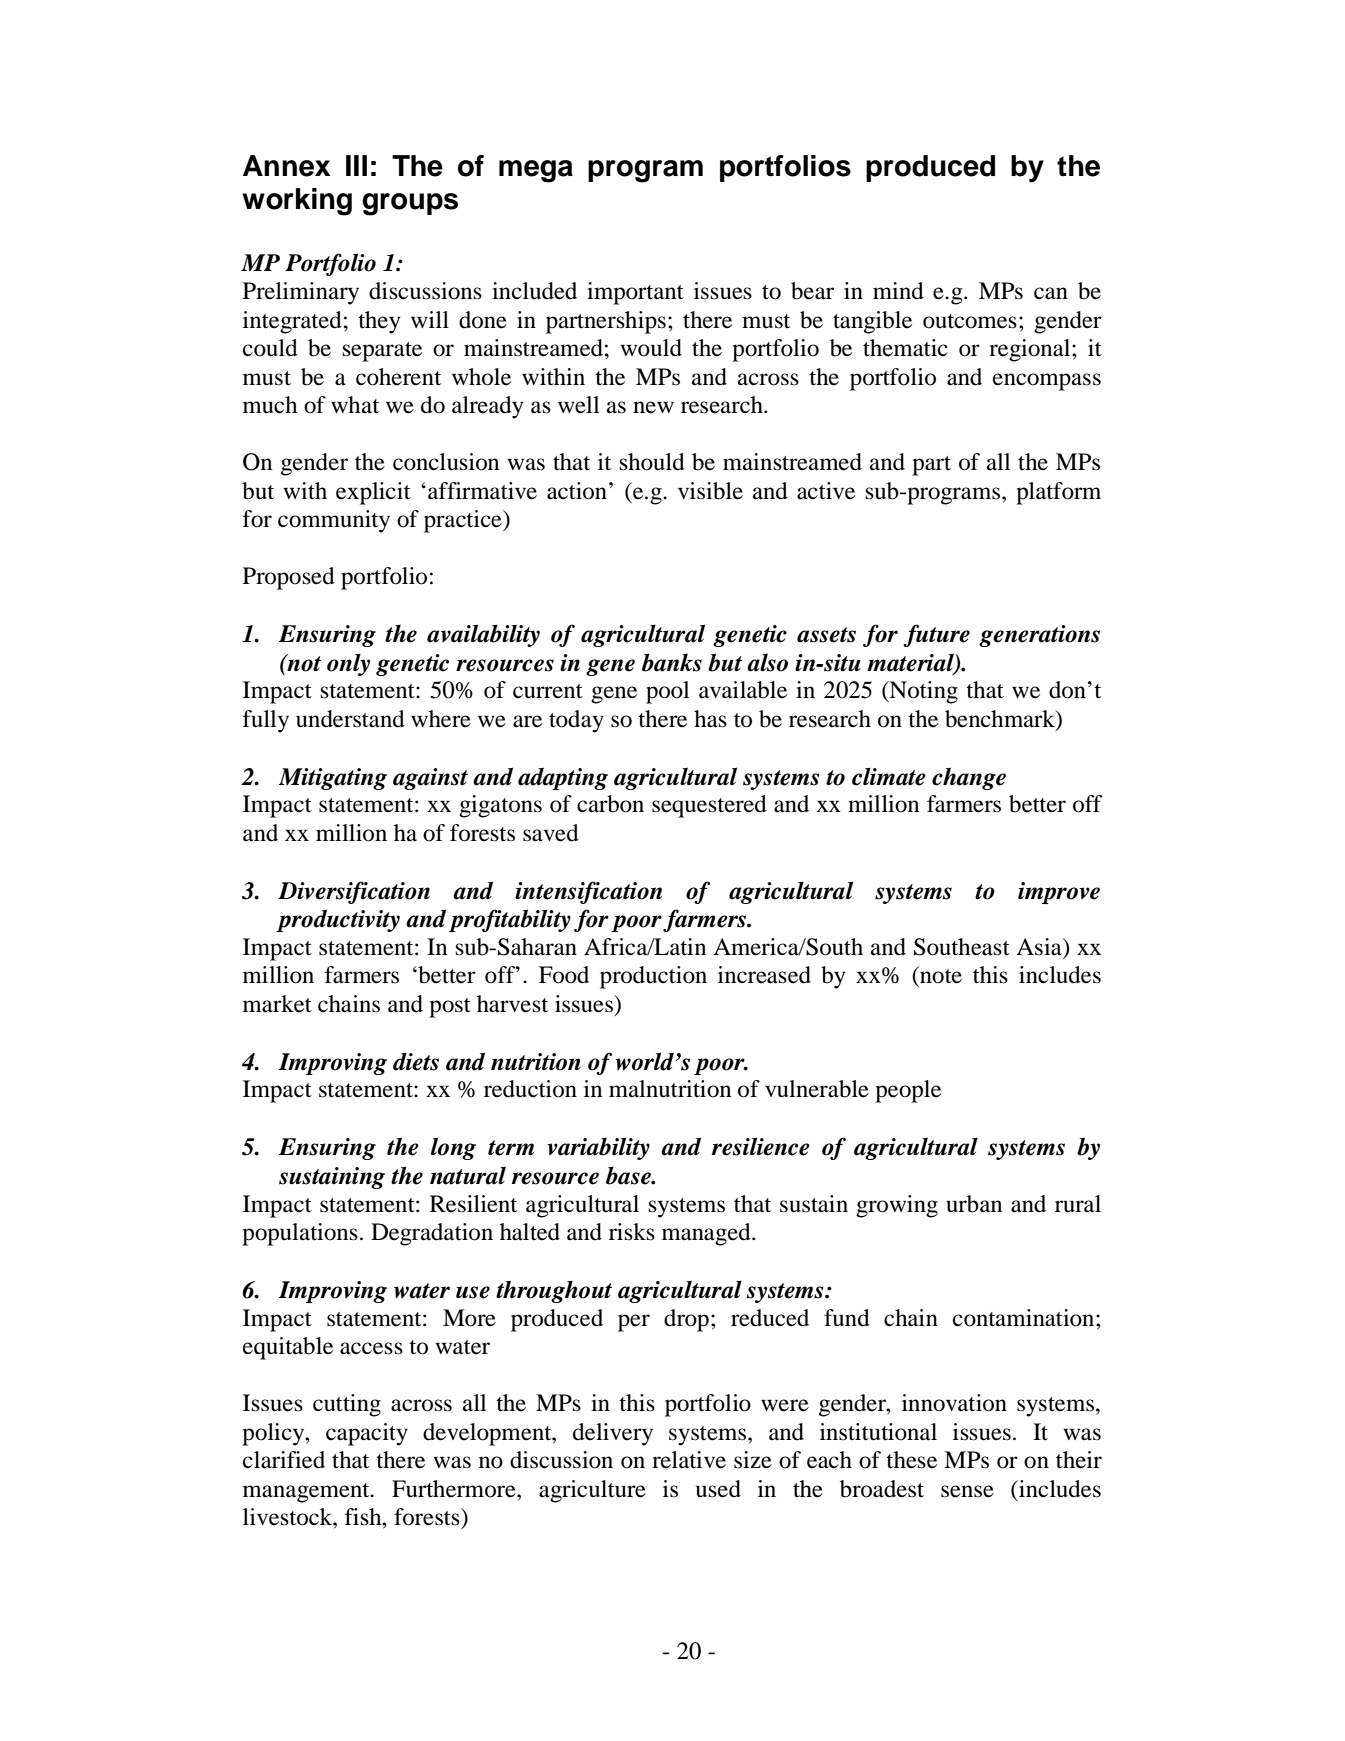 The width and height of the image is (1345, 1741). I want to click on capacity, so click(367, 1434).
